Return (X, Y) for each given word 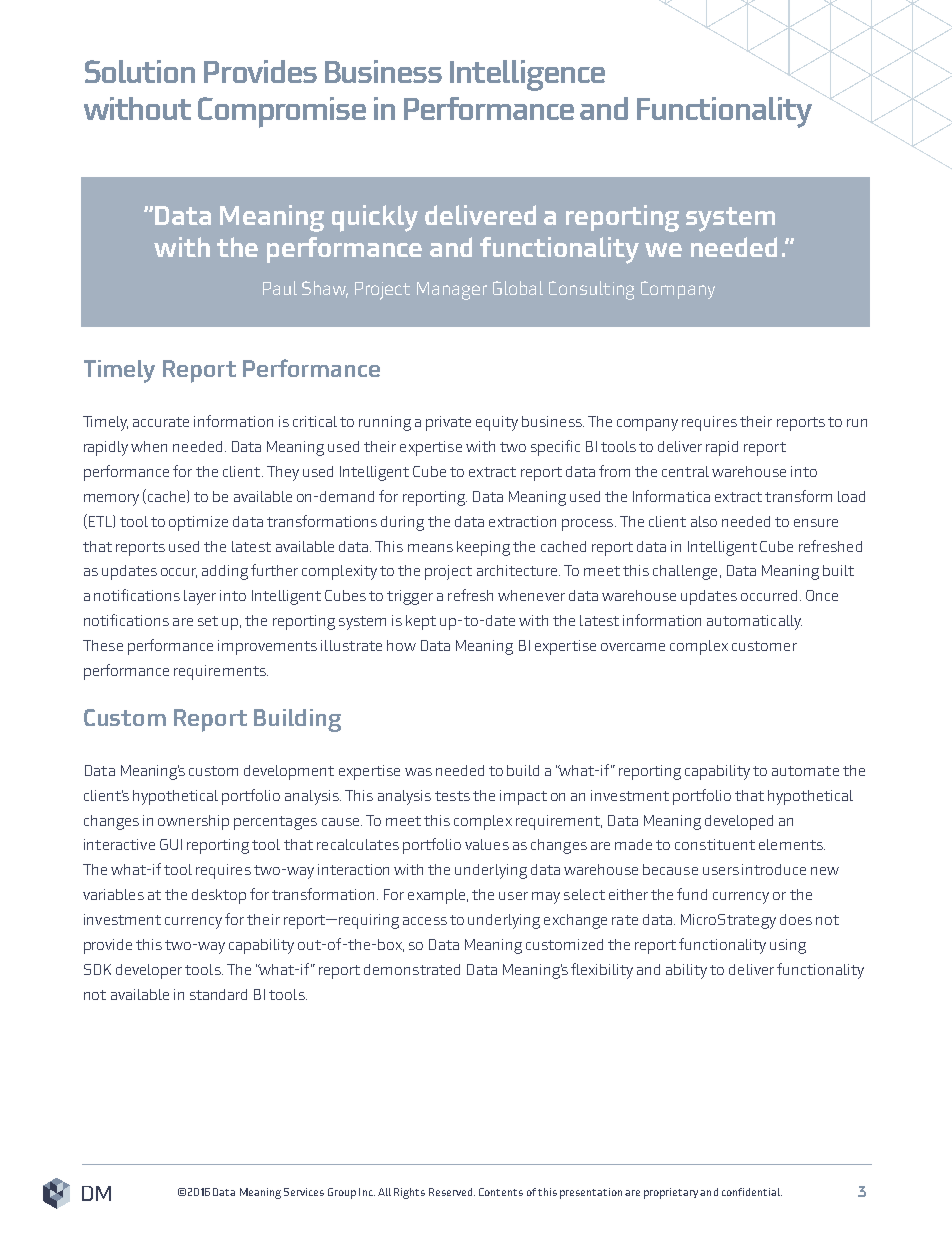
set (208, 621)
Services (304, 1192)
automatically (754, 622)
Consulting (591, 290)
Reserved (452, 1192)
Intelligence (527, 75)
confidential (752, 1192)
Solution (140, 71)
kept (421, 622)
